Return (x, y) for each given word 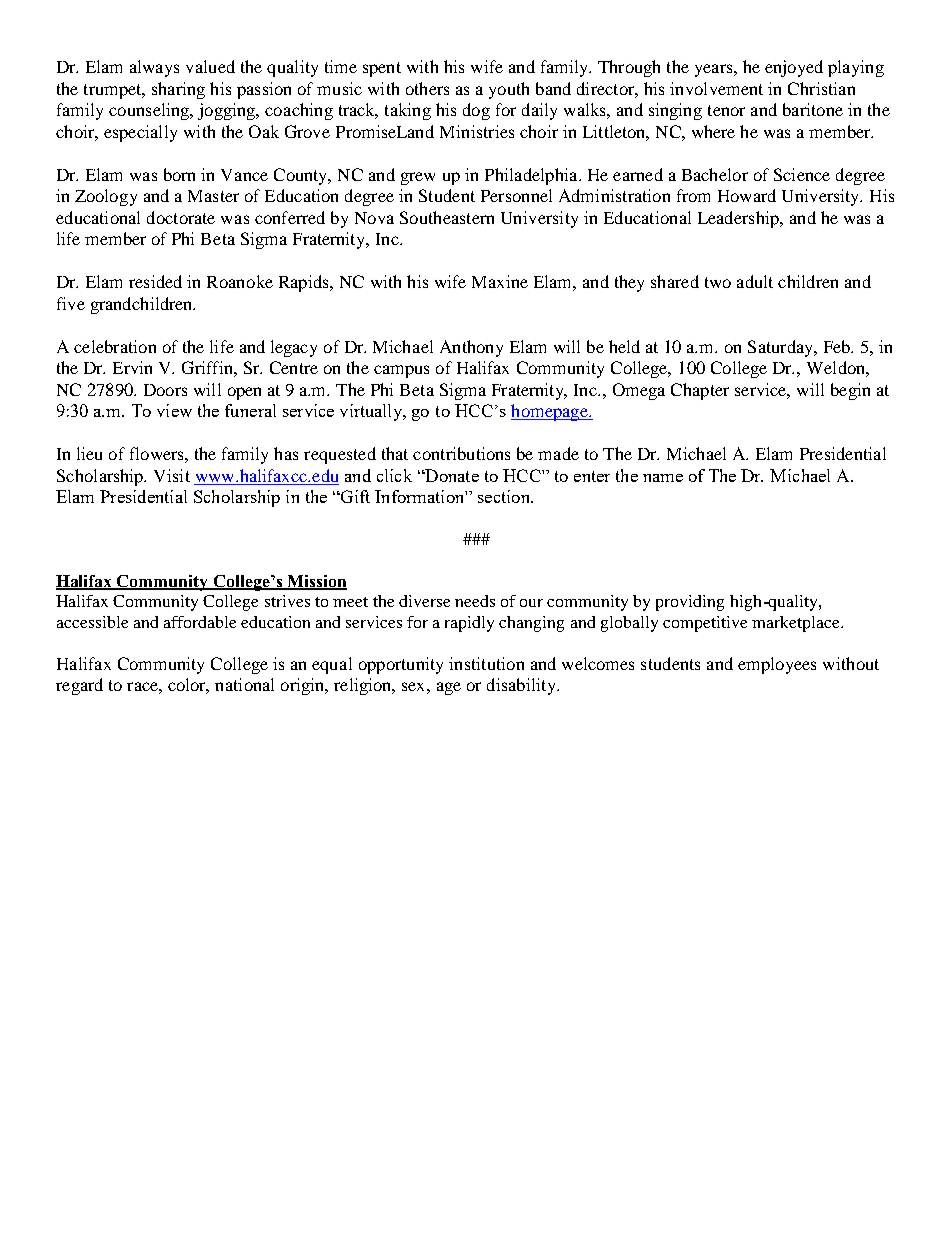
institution (486, 663)
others (427, 88)
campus (401, 371)
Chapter (700, 391)
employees (777, 665)
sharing (178, 90)
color (188, 686)
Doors (165, 390)
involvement (716, 88)
